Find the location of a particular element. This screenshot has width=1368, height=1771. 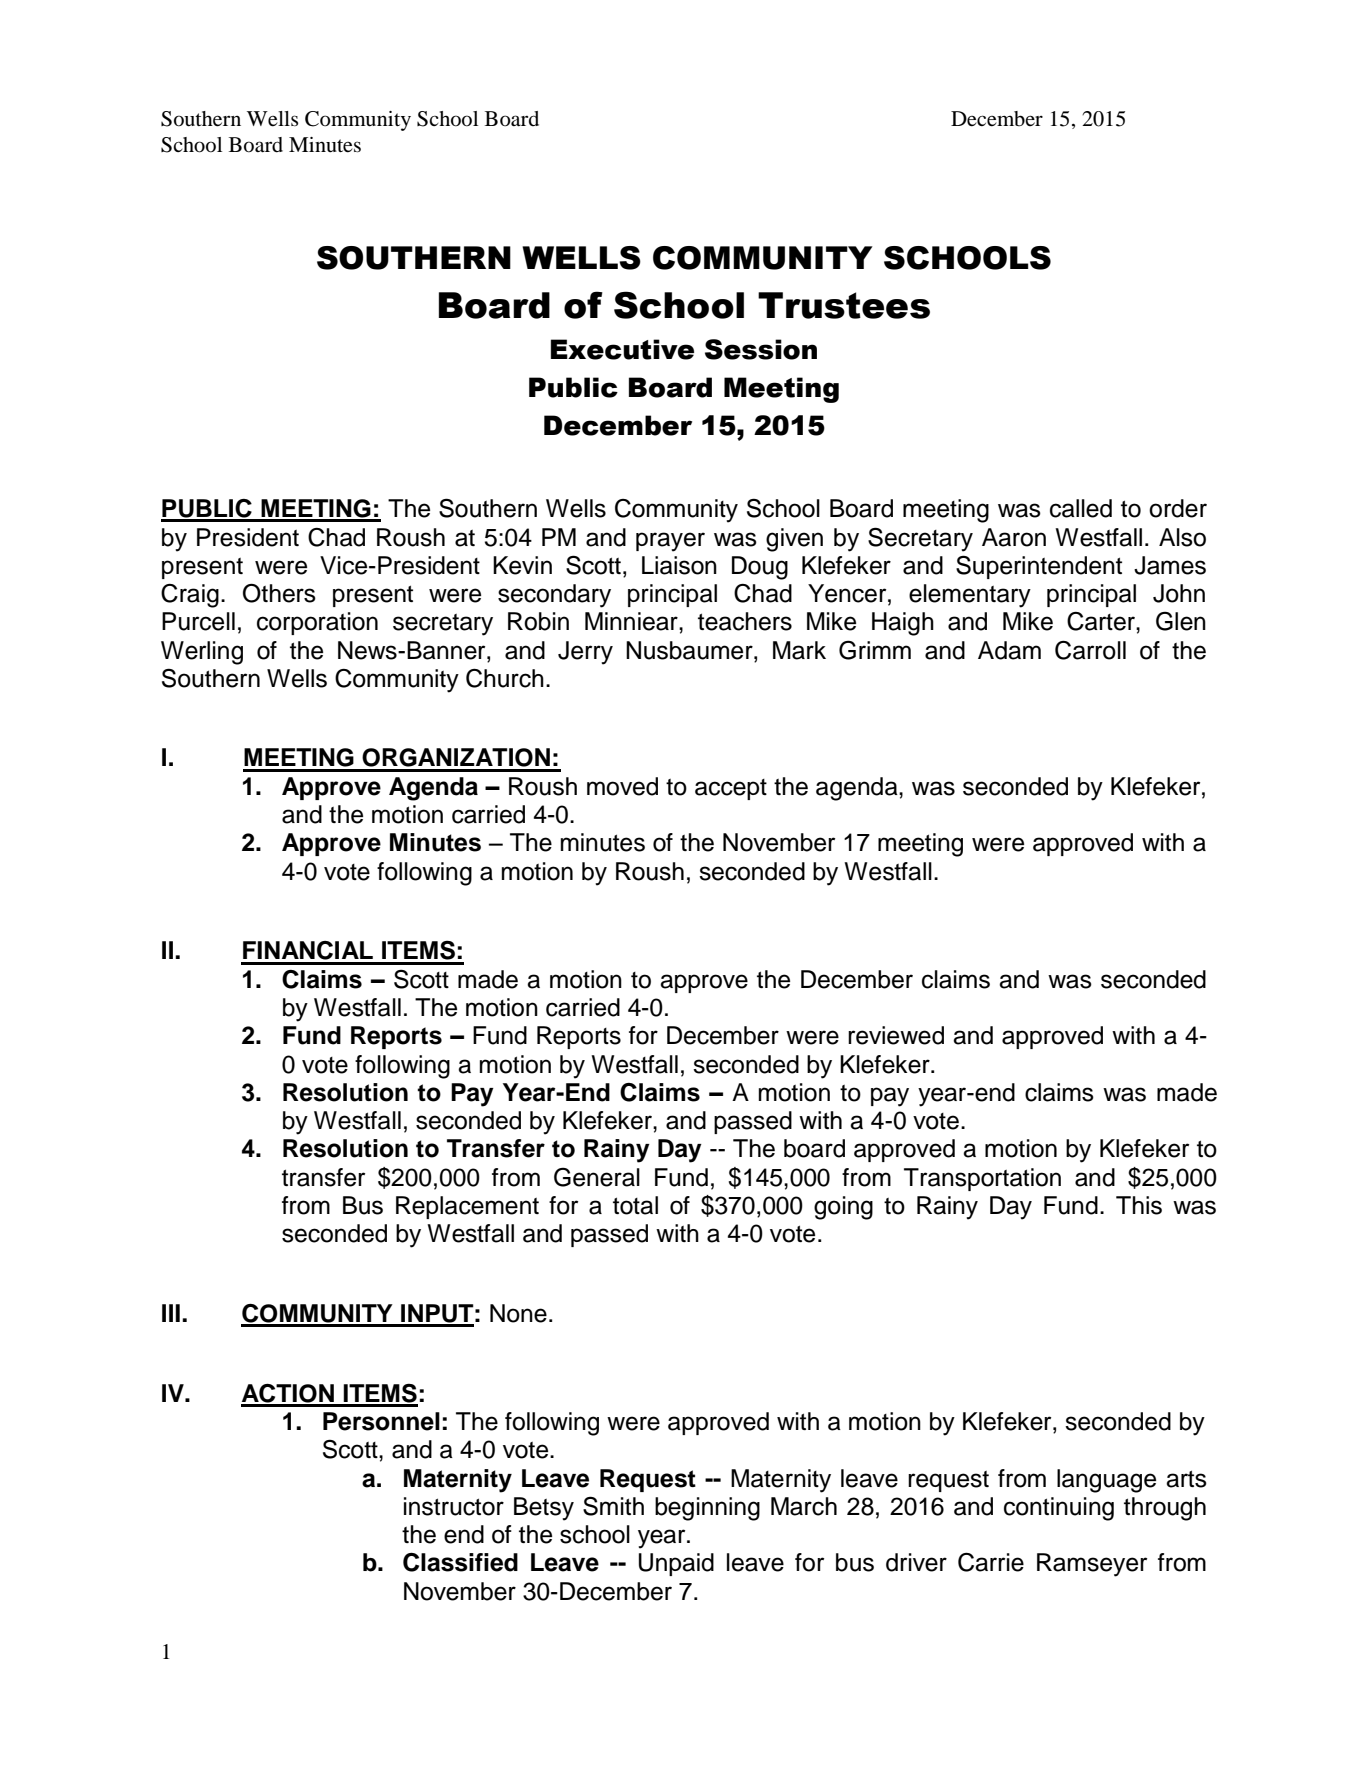

beginning is located at coordinates (707, 1509).
